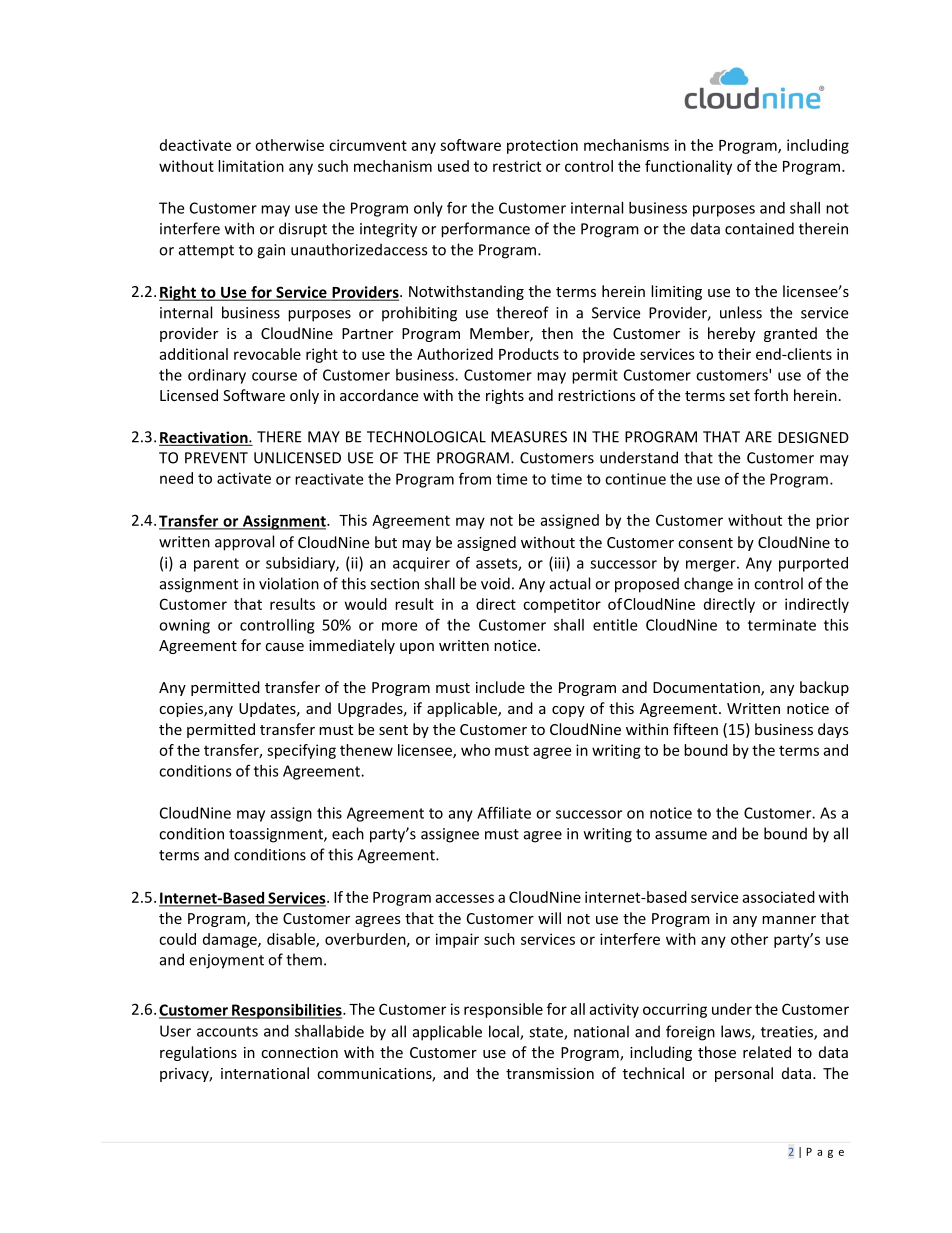  I want to click on accounts, so click(227, 1031).
